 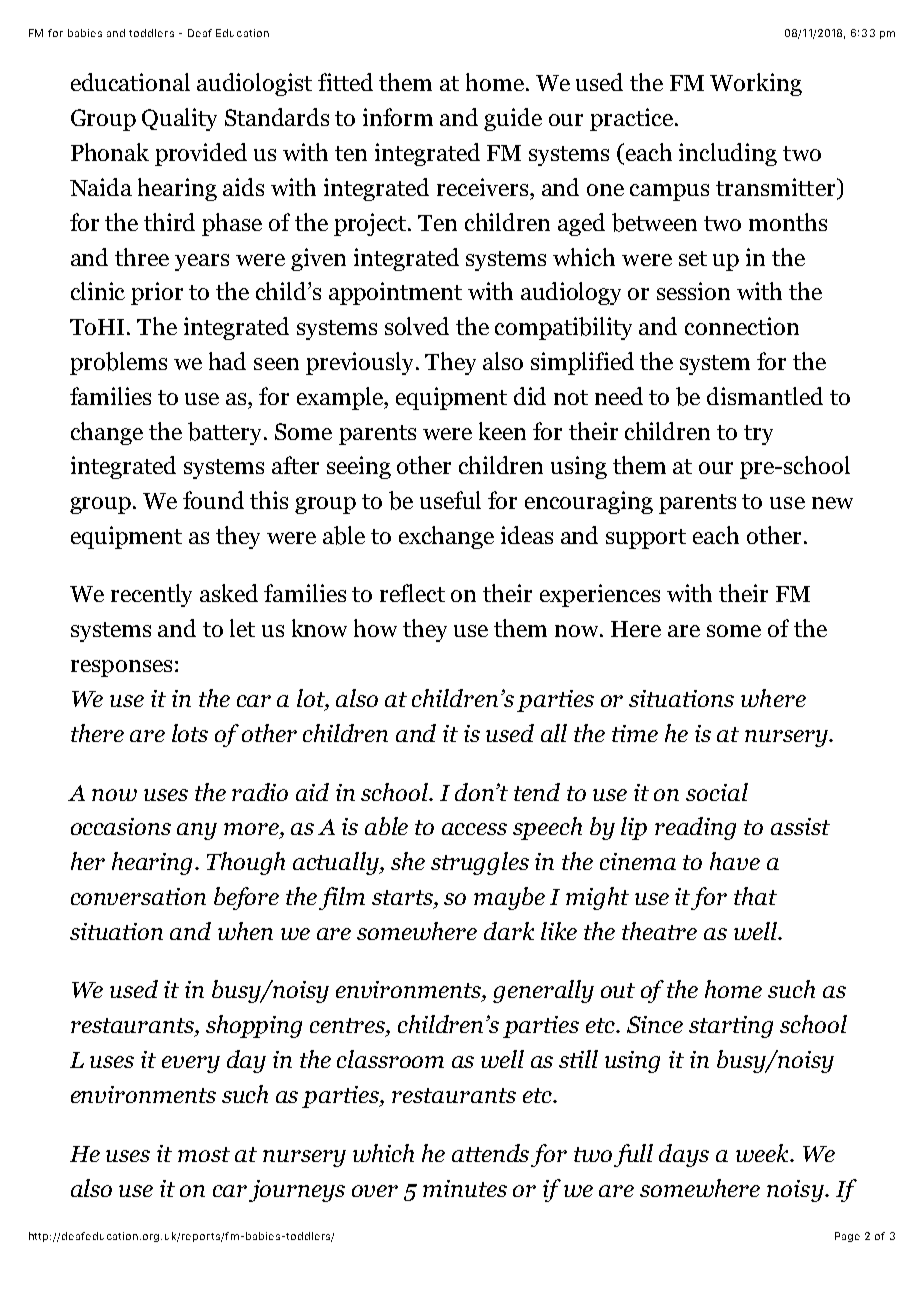 I want to click on dismantled, so click(x=765, y=396).
